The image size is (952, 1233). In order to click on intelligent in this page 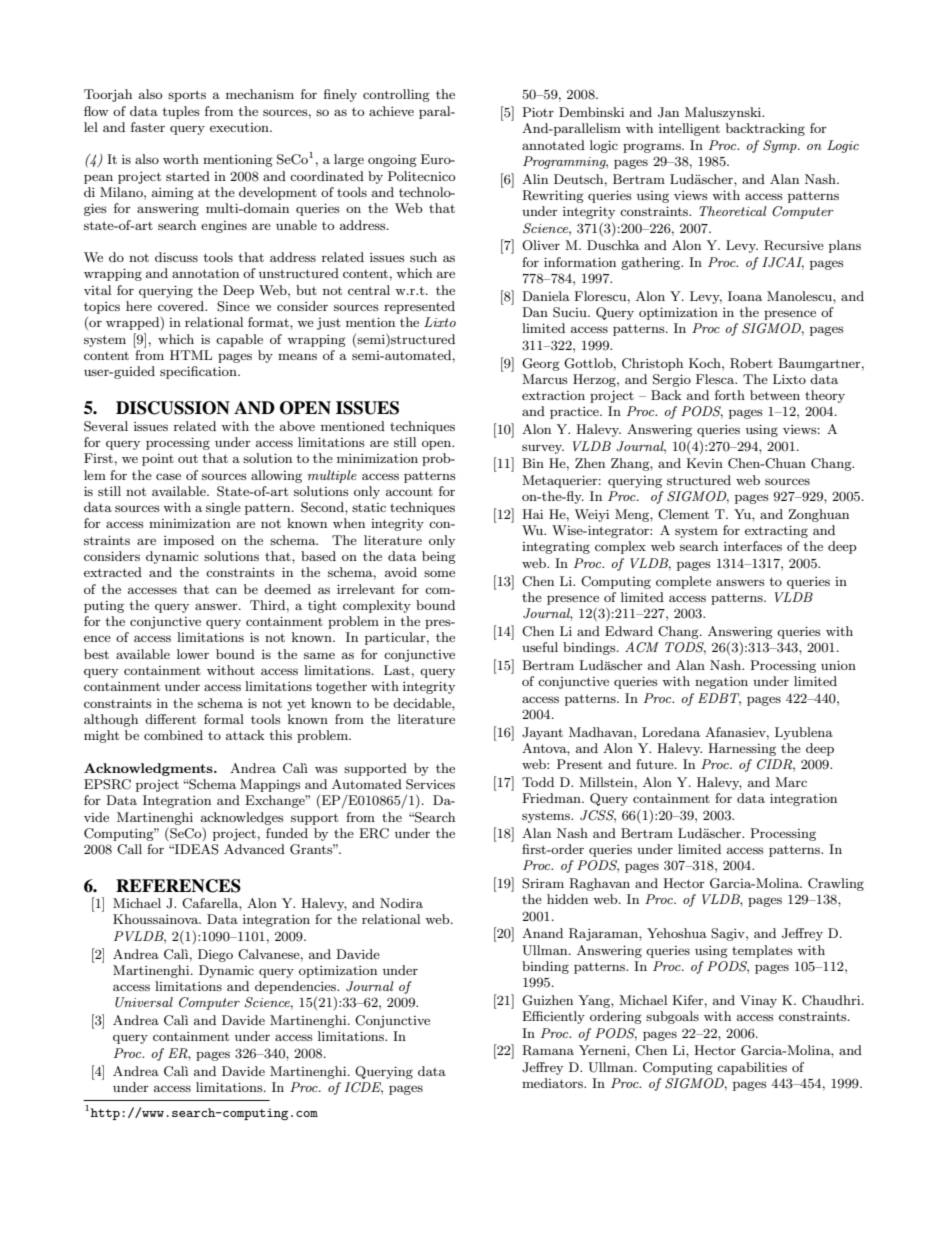, I will do `click(689, 129)`.
